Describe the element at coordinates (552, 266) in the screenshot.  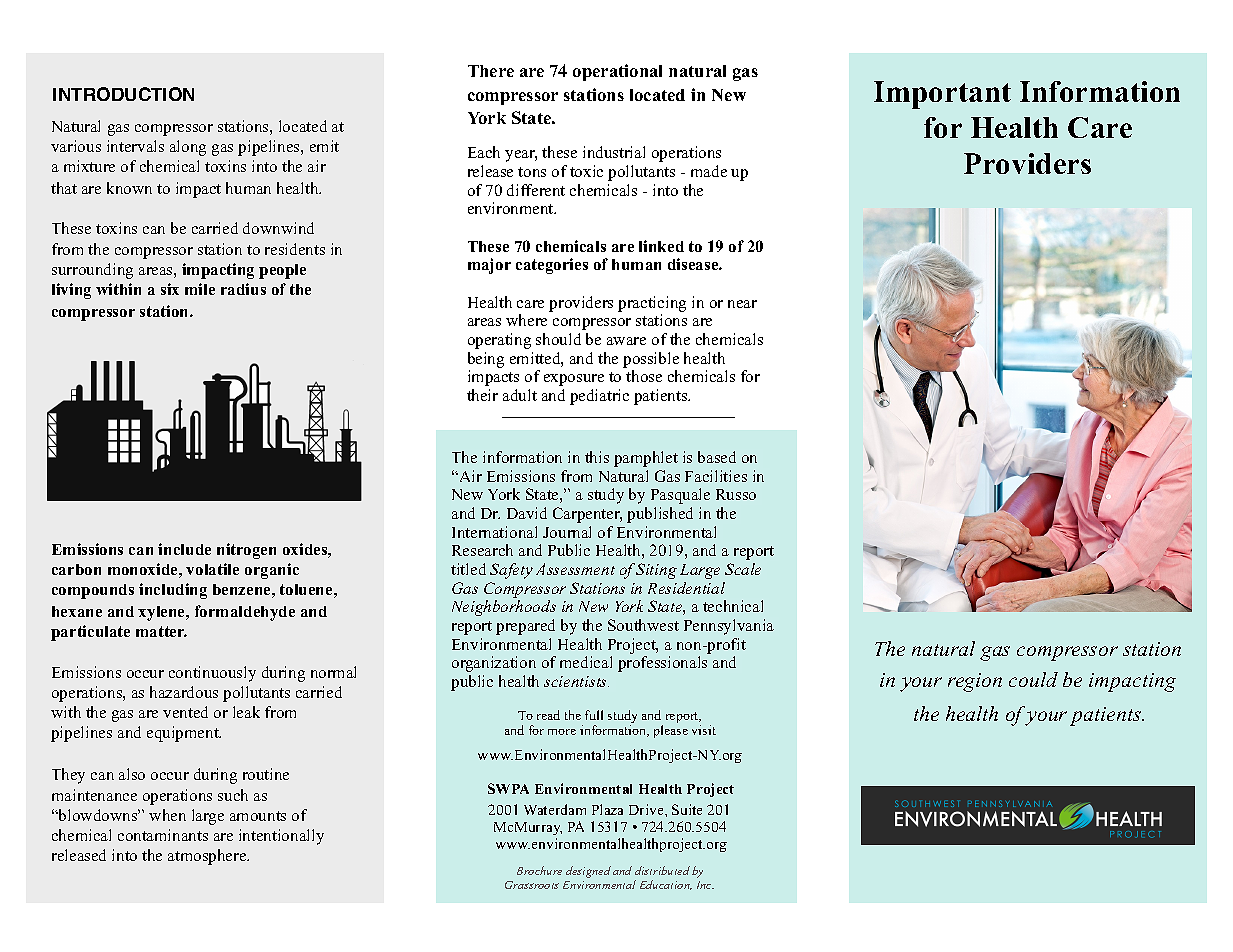
I see `categories` at that location.
